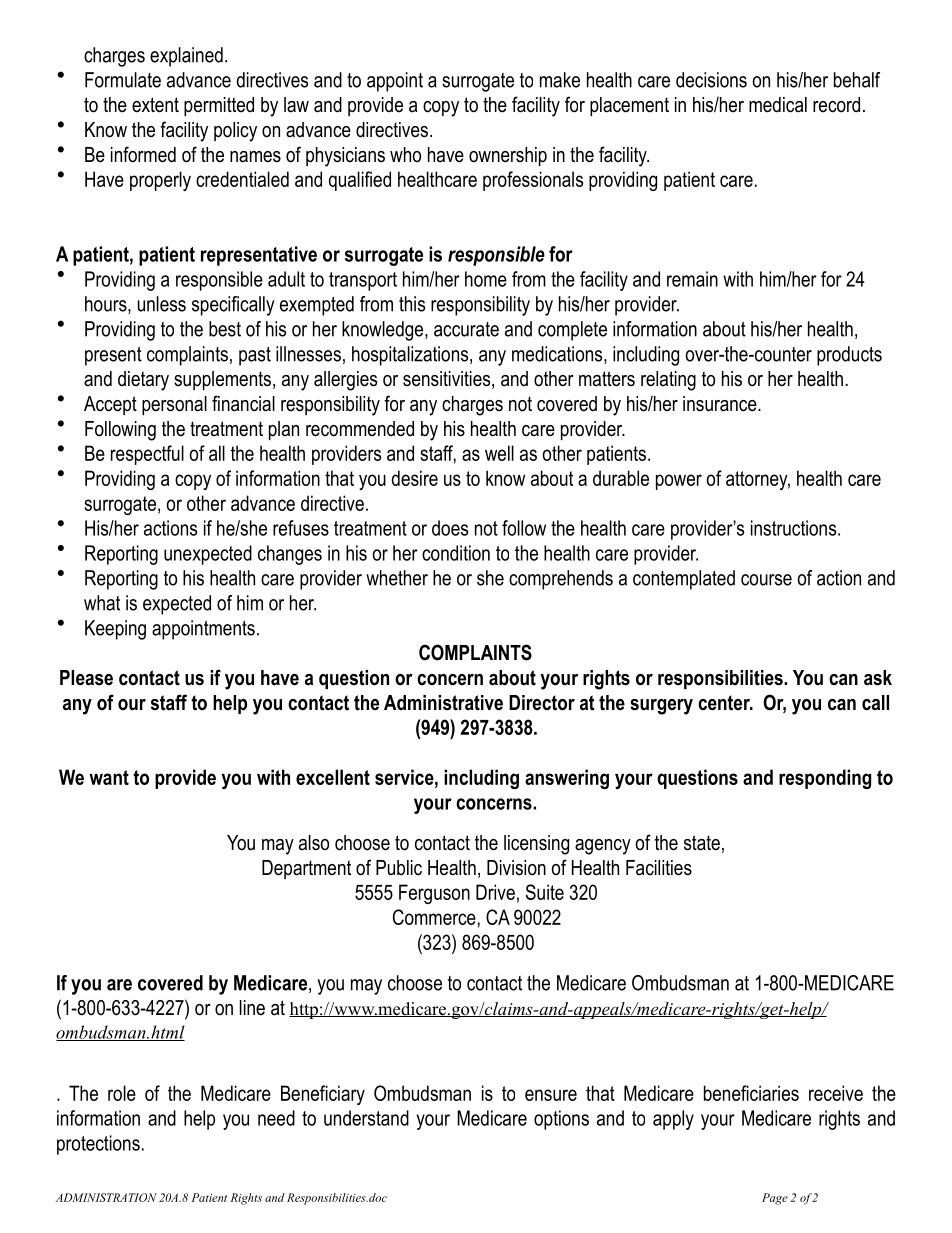  Describe the element at coordinates (115, 630) in the screenshot. I see `Keeping` at that location.
